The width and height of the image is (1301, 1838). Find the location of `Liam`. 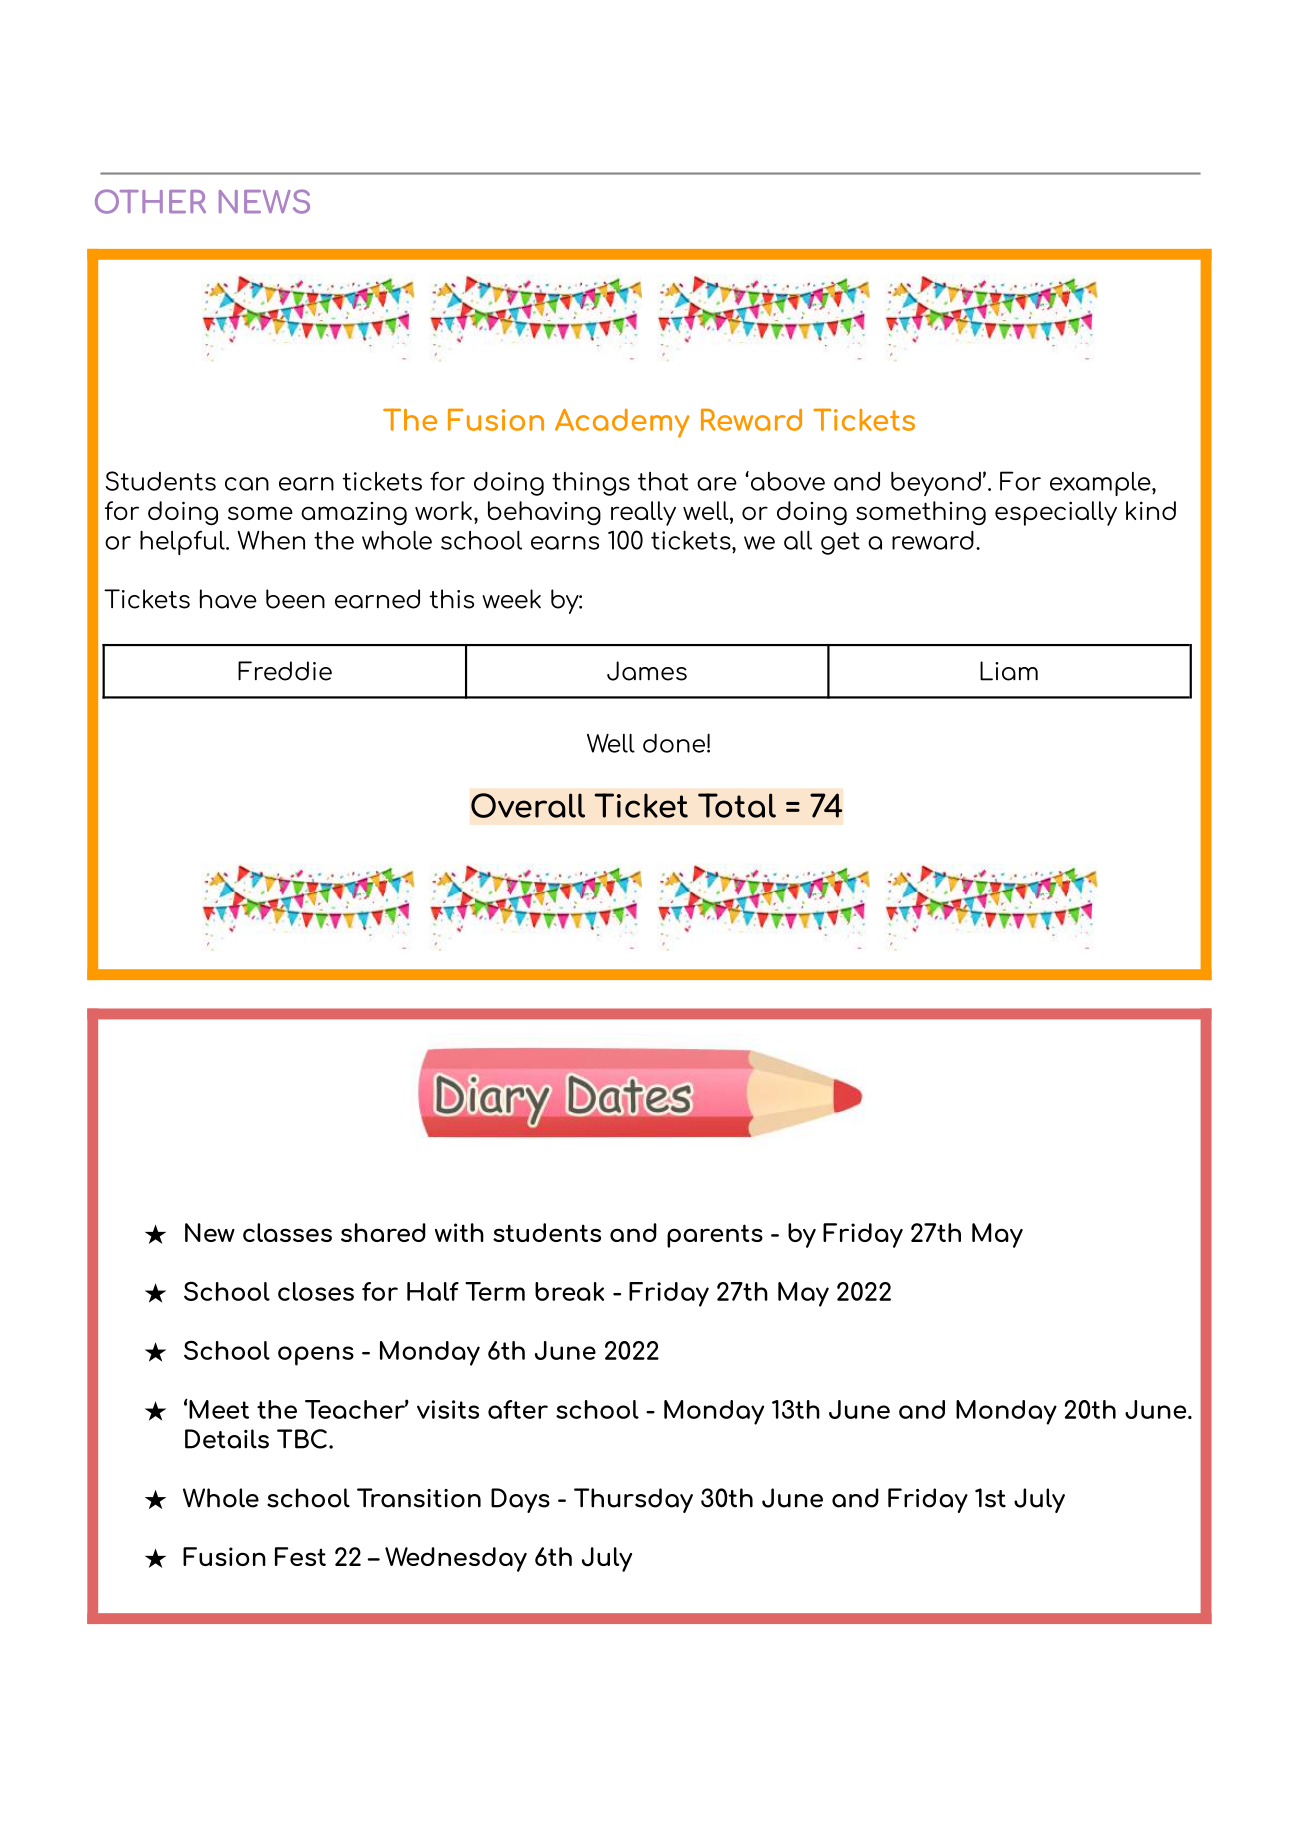

Liam is located at coordinates (1009, 671).
